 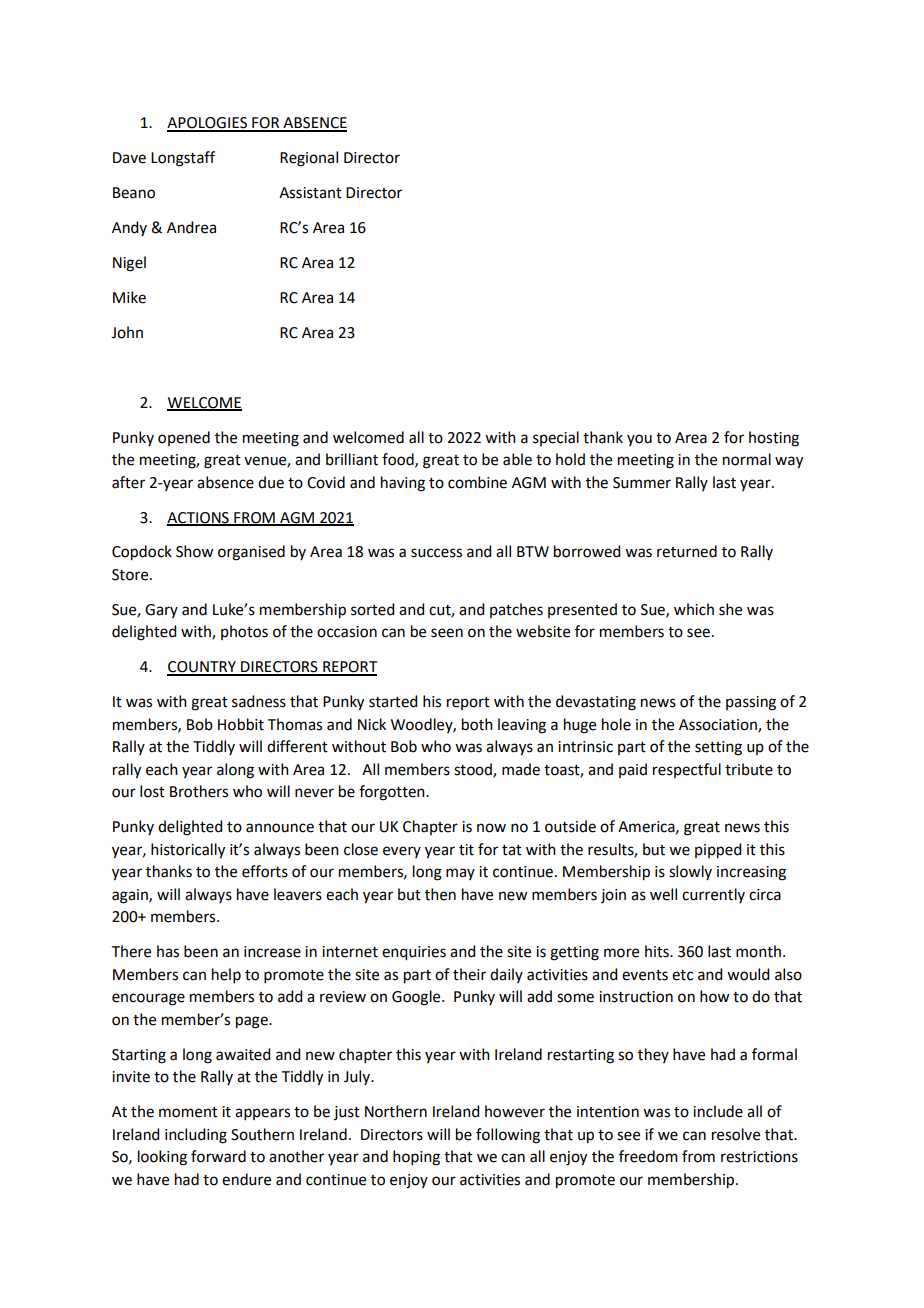 I want to click on which, so click(x=694, y=609).
